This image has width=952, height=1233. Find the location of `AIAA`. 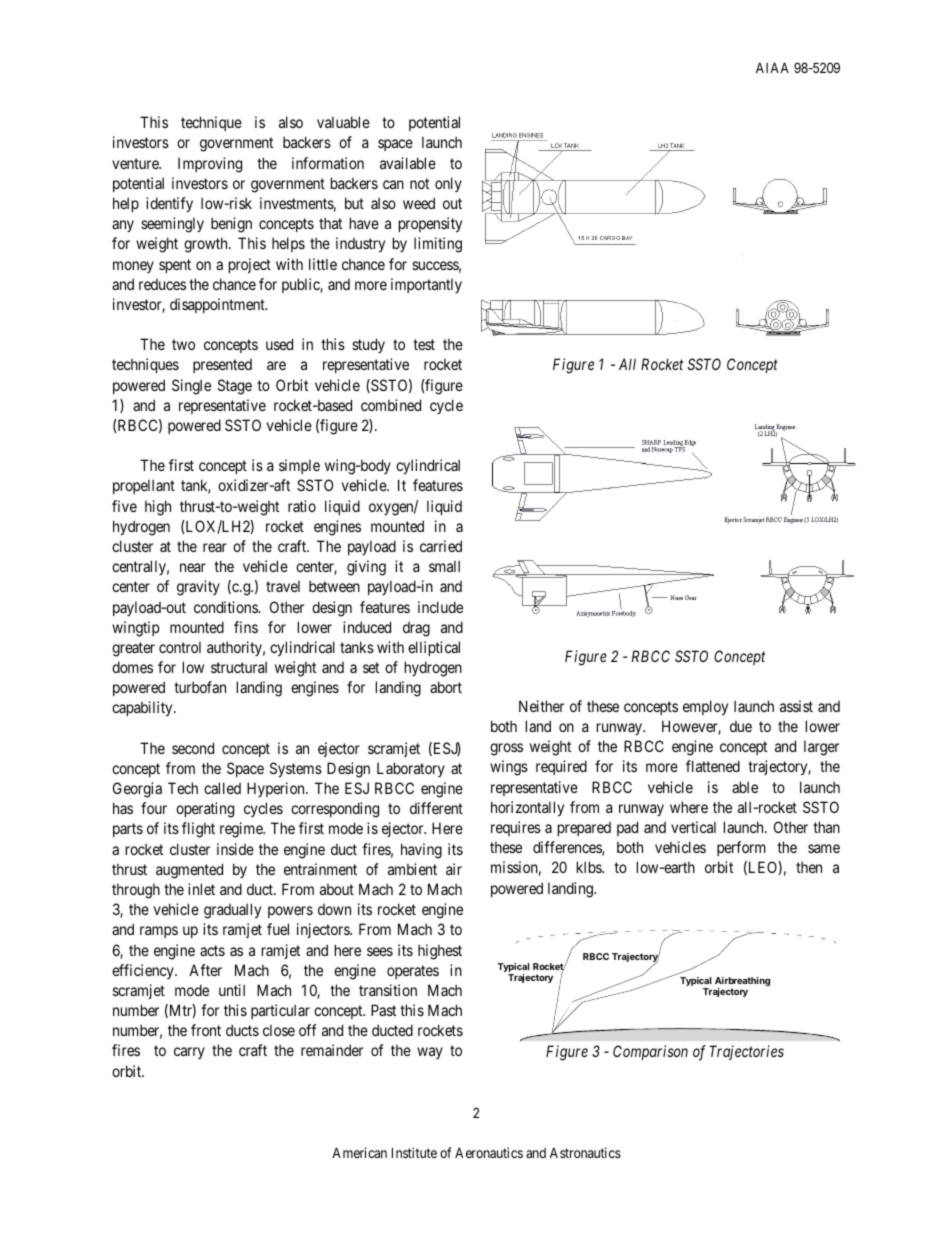

AIAA is located at coordinates (772, 67).
